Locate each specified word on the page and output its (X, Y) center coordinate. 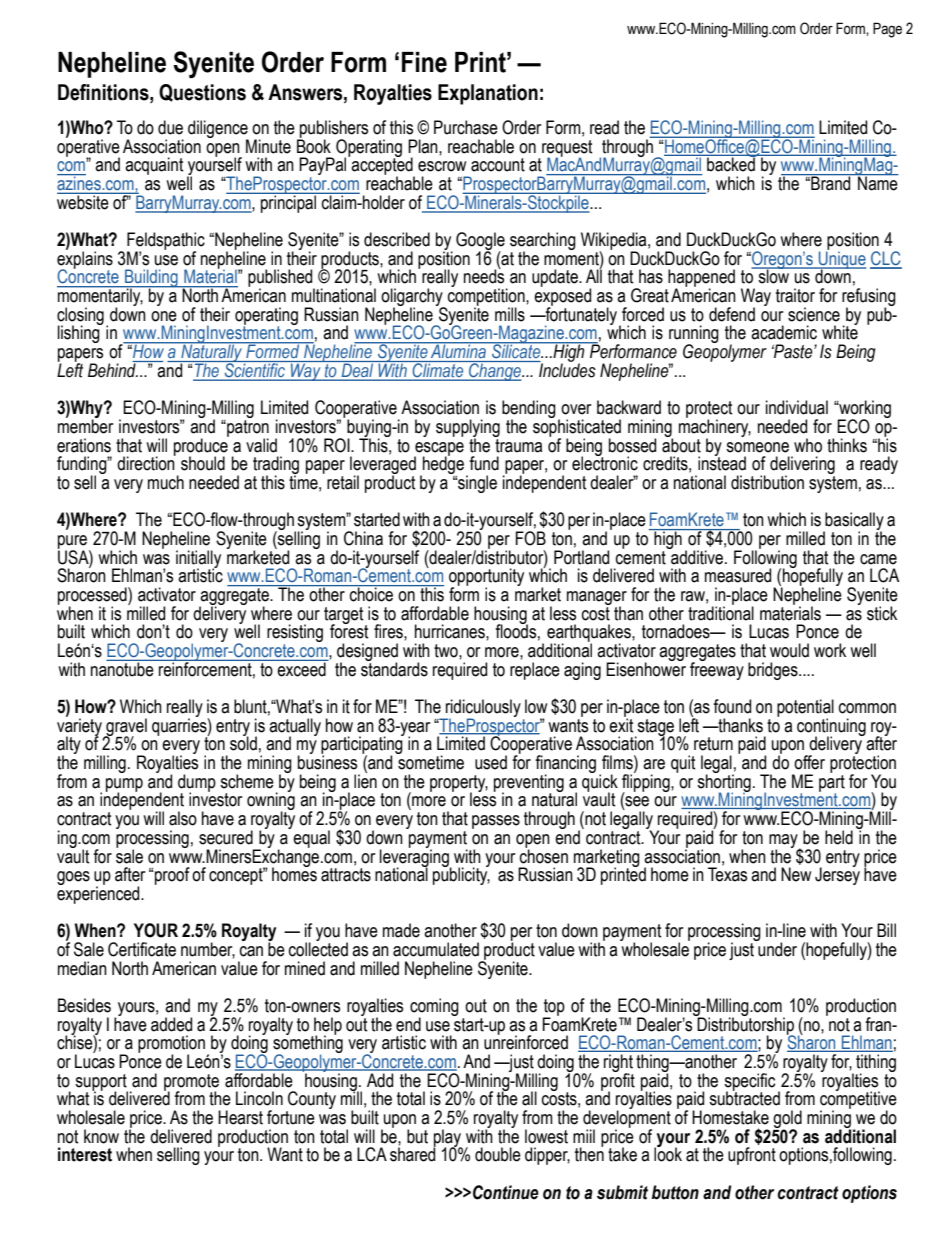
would (789, 650)
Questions (202, 93)
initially (198, 560)
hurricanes (451, 631)
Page (887, 30)
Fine (424, 62)
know (101, 1136)
